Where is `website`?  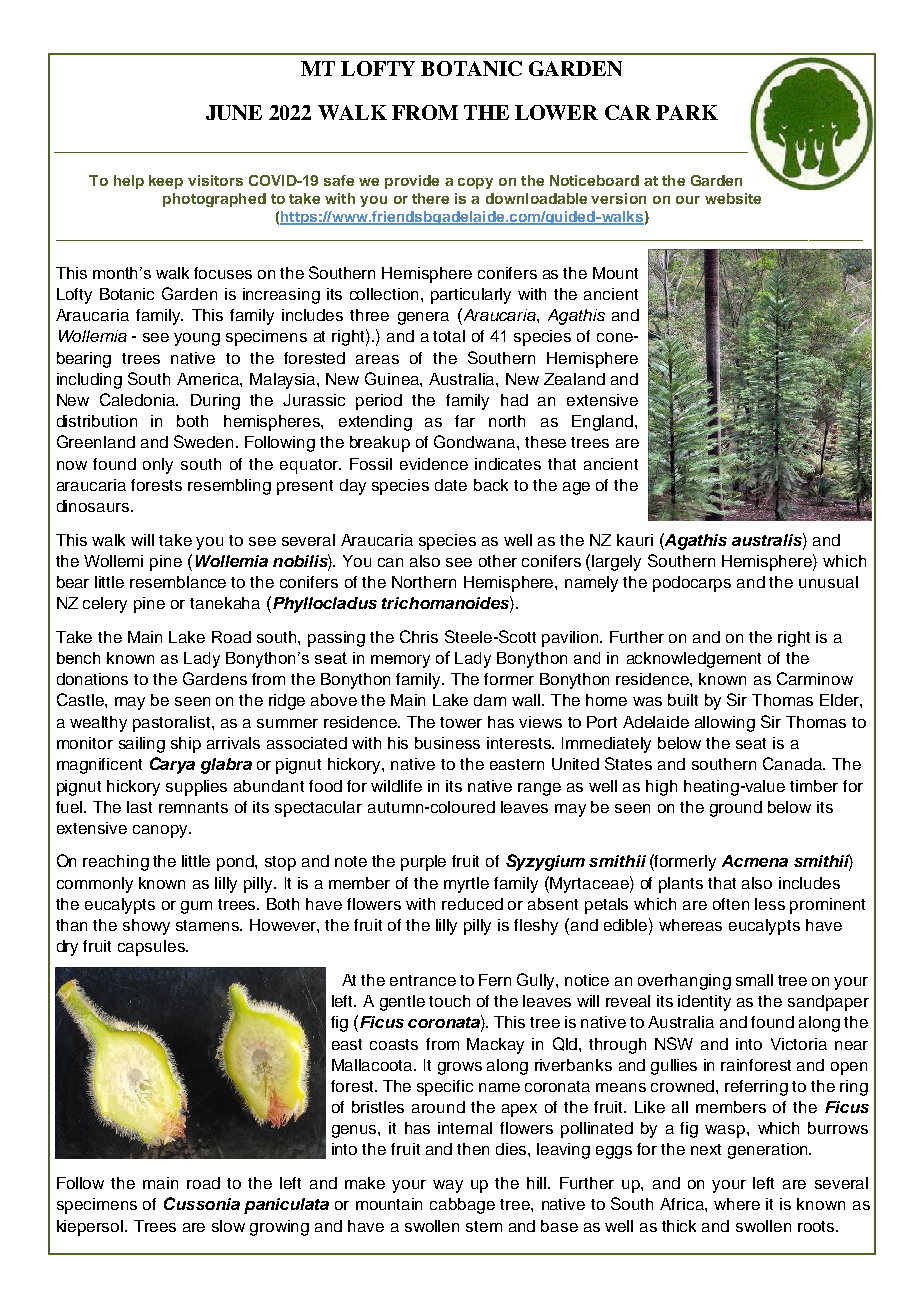 website is located at coordinates (733, 198).
